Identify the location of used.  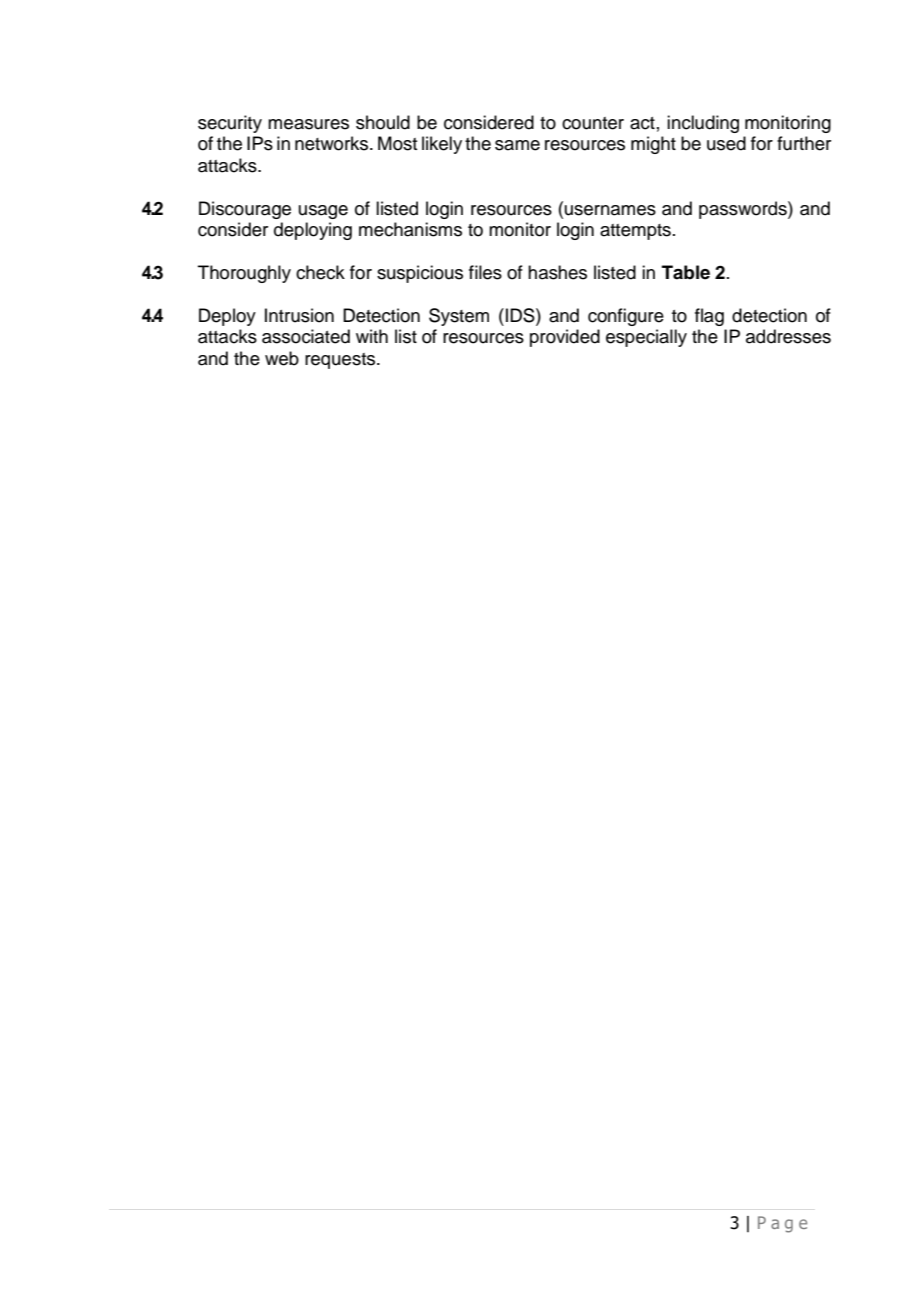
(726, 143).
